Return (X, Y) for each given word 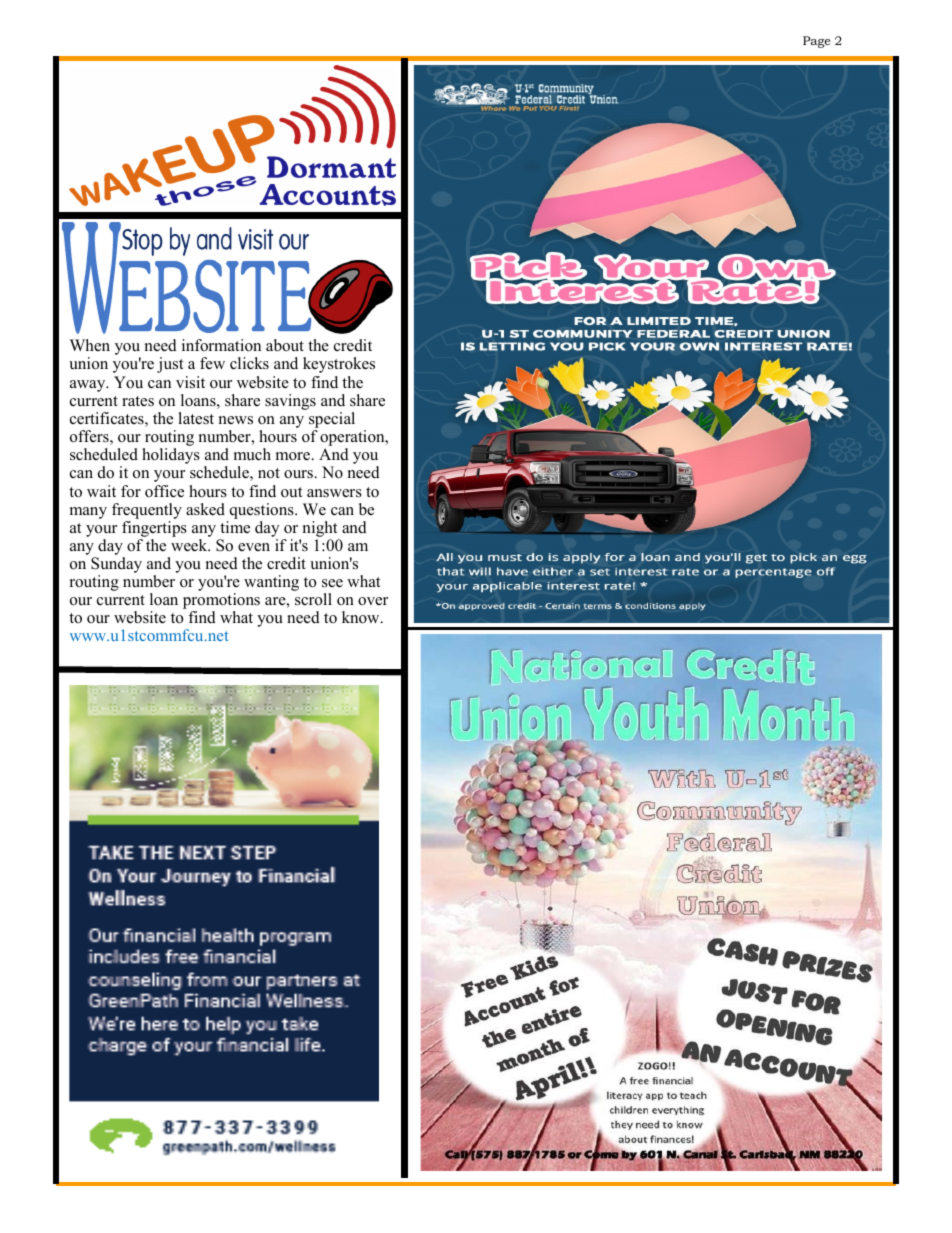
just (170, 365)
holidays (171, 456)
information (221, 345)
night (320, 529)
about (285, 345)
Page (816, 42)
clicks (249, 363)
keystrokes (339, 365)
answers (334, 493)
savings (290, 402)
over (373, 601)
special (332, 420)
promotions (221, 602)
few (212, 363)
